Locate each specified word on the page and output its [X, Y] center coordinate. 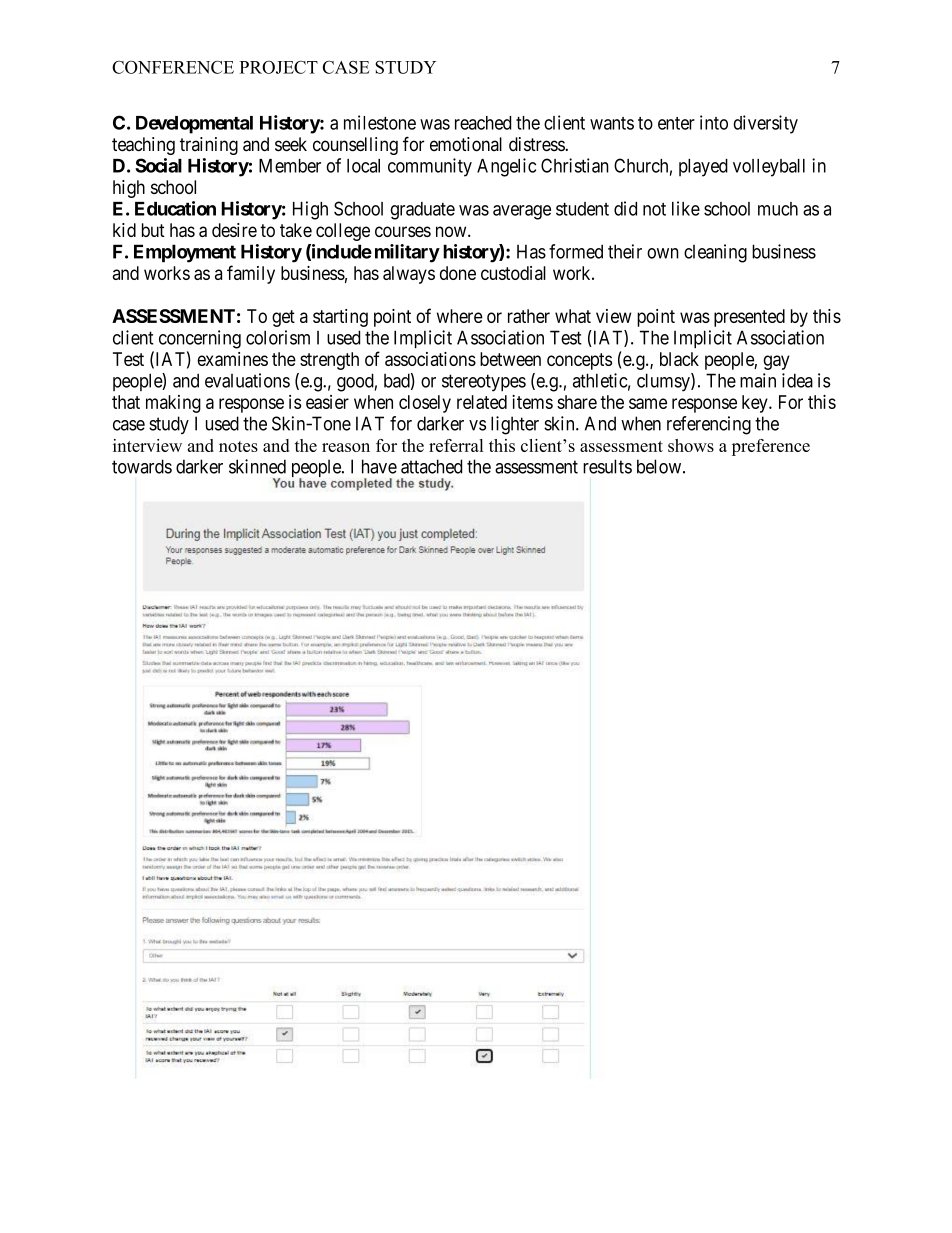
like [686, 208]
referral [456, 445]
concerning [200, 339]
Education [175, 208]
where [460, 316]
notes [238, 446]
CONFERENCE [173, 67]
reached [483, 123]
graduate [422, 211]
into [714, 122]
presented [749, 318]
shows [691, 445]
